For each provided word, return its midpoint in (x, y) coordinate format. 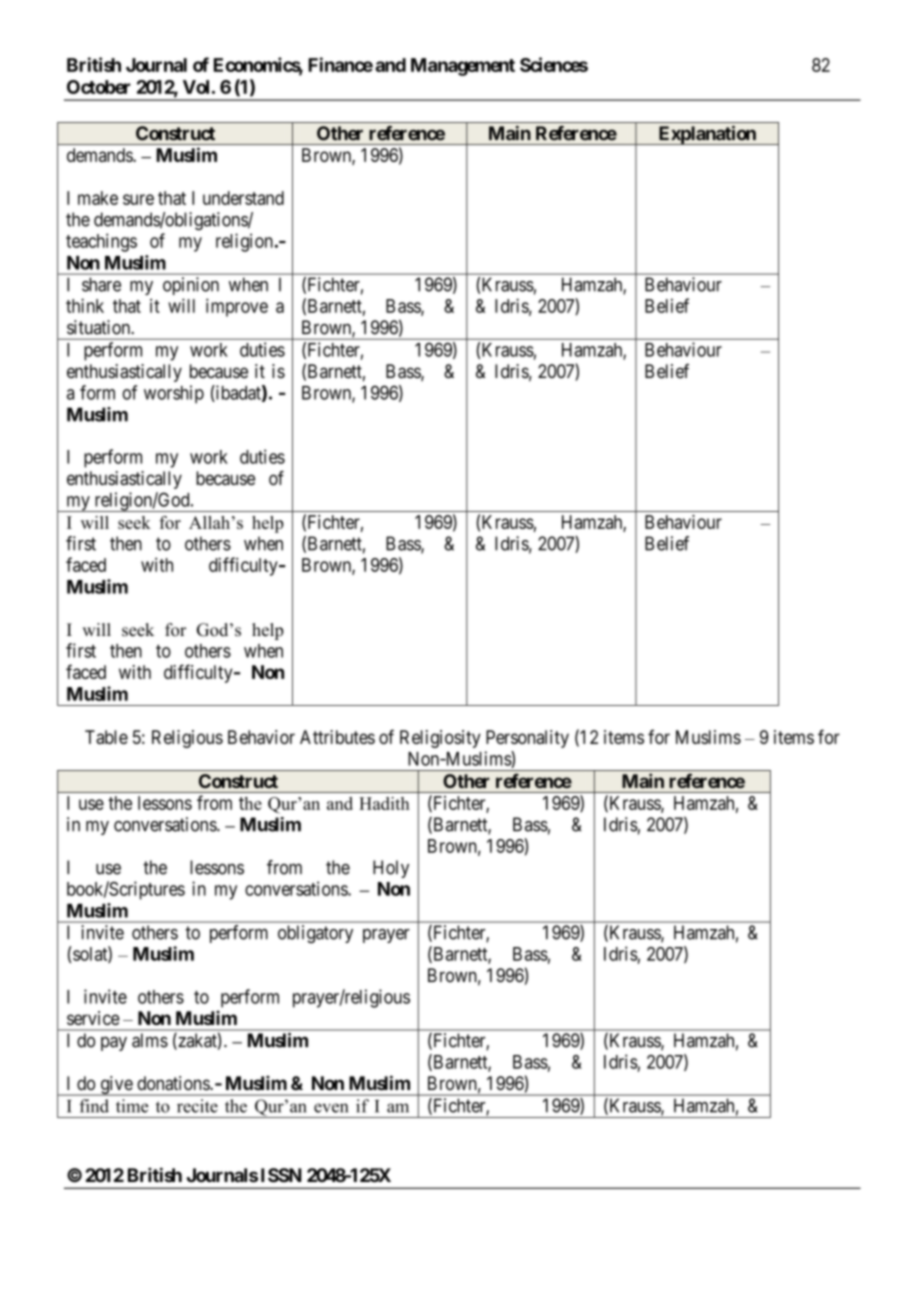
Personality (527, 739)
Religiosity (440, 739)
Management (463, 67)
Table (106, 737)
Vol (196, 87)
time (132, 1106)
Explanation (707, 135)
